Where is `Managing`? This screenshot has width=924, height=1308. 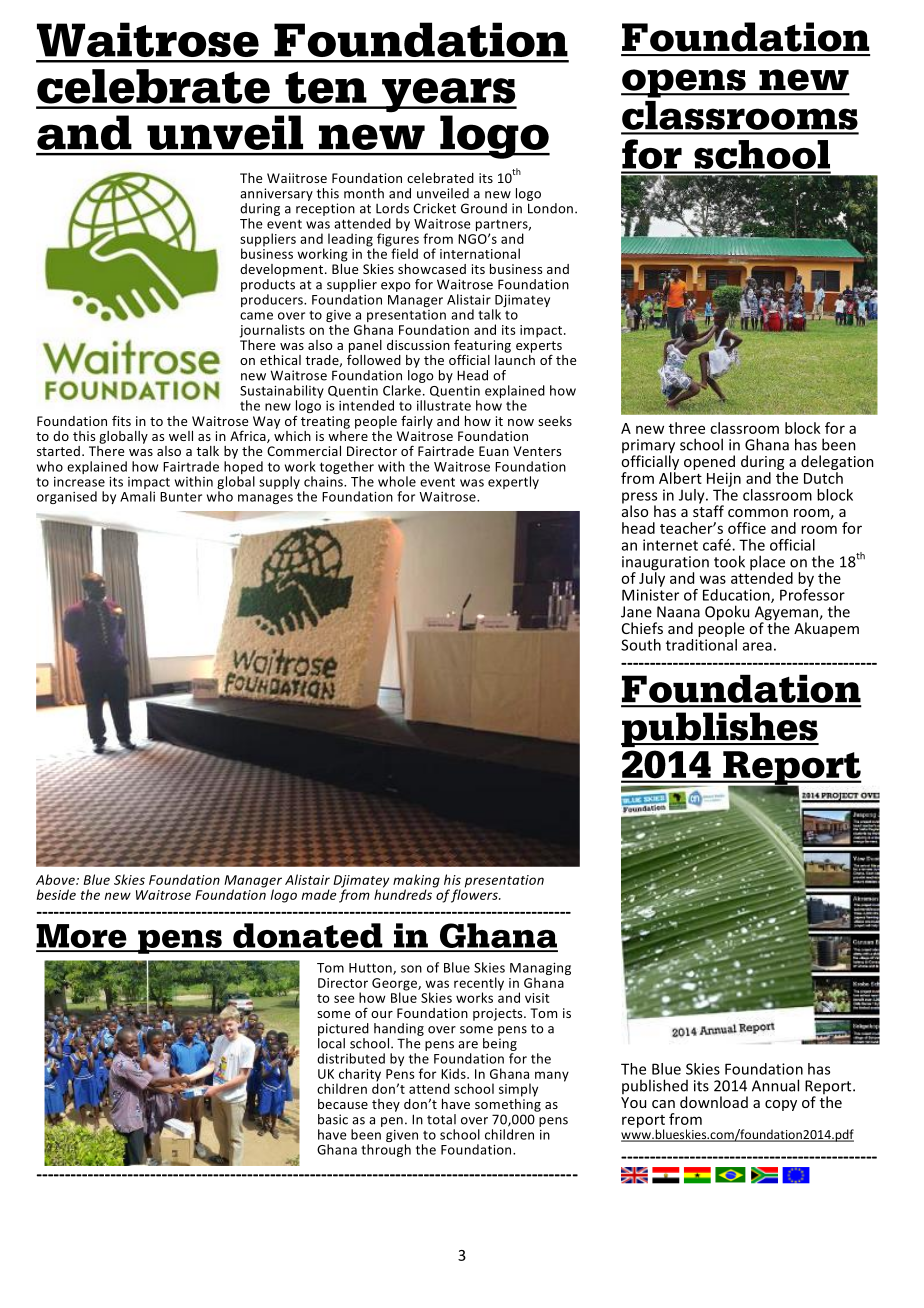
Managing is located at coordinates (540, 970).
